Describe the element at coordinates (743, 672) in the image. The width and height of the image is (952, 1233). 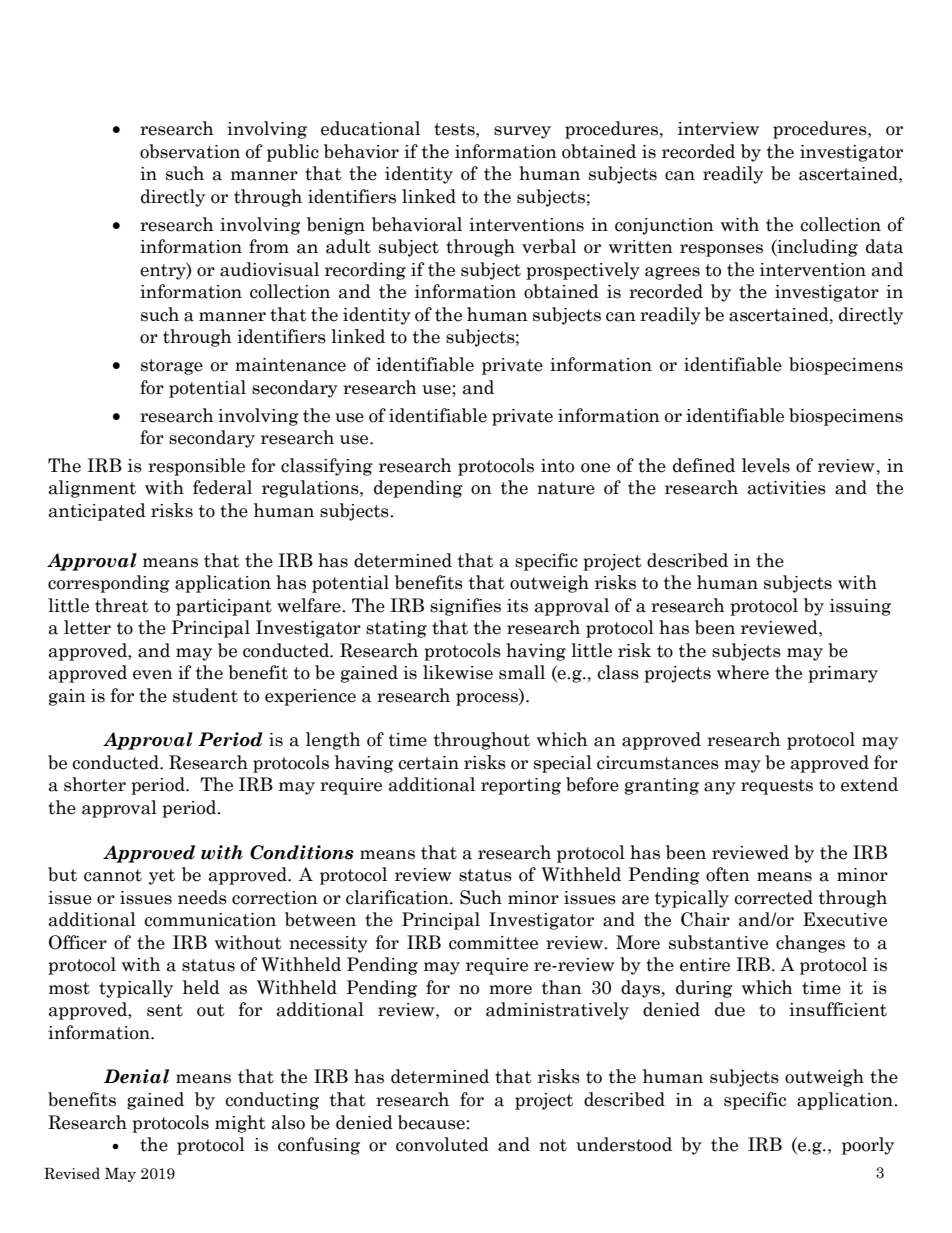
I see `where` at that location.
